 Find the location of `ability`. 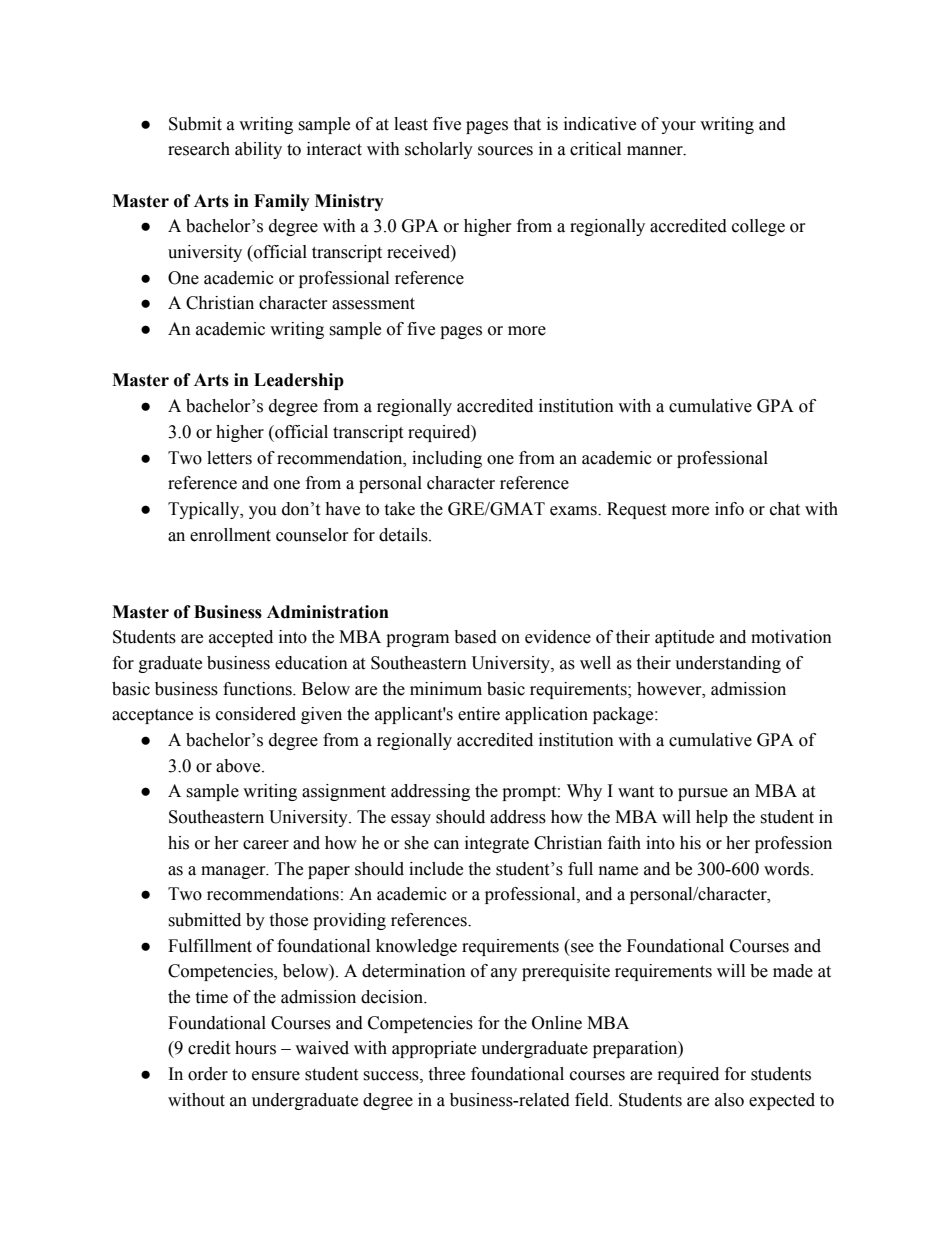

ability is located at coordinates (258, 150).
